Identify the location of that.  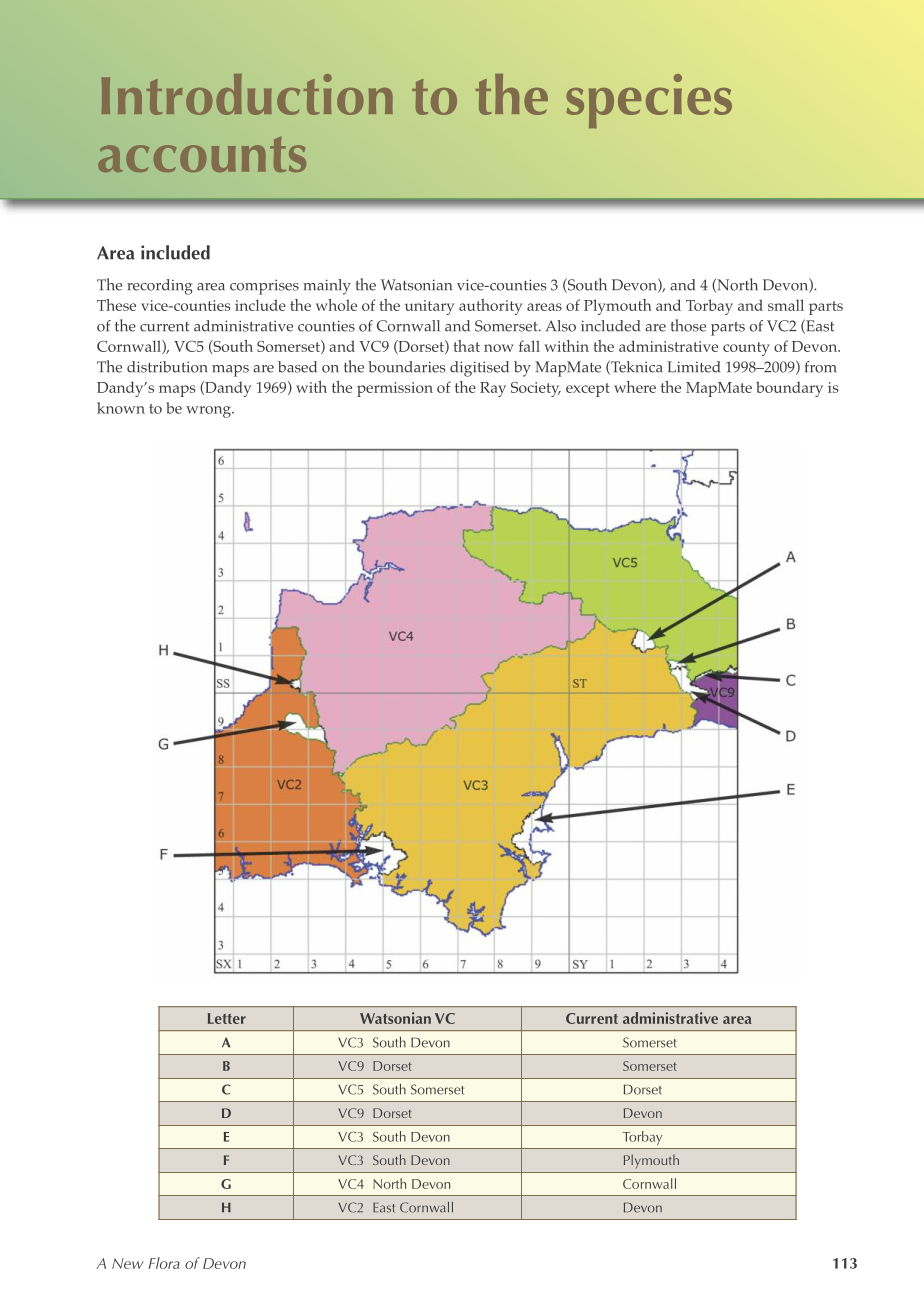
(466, 346).
